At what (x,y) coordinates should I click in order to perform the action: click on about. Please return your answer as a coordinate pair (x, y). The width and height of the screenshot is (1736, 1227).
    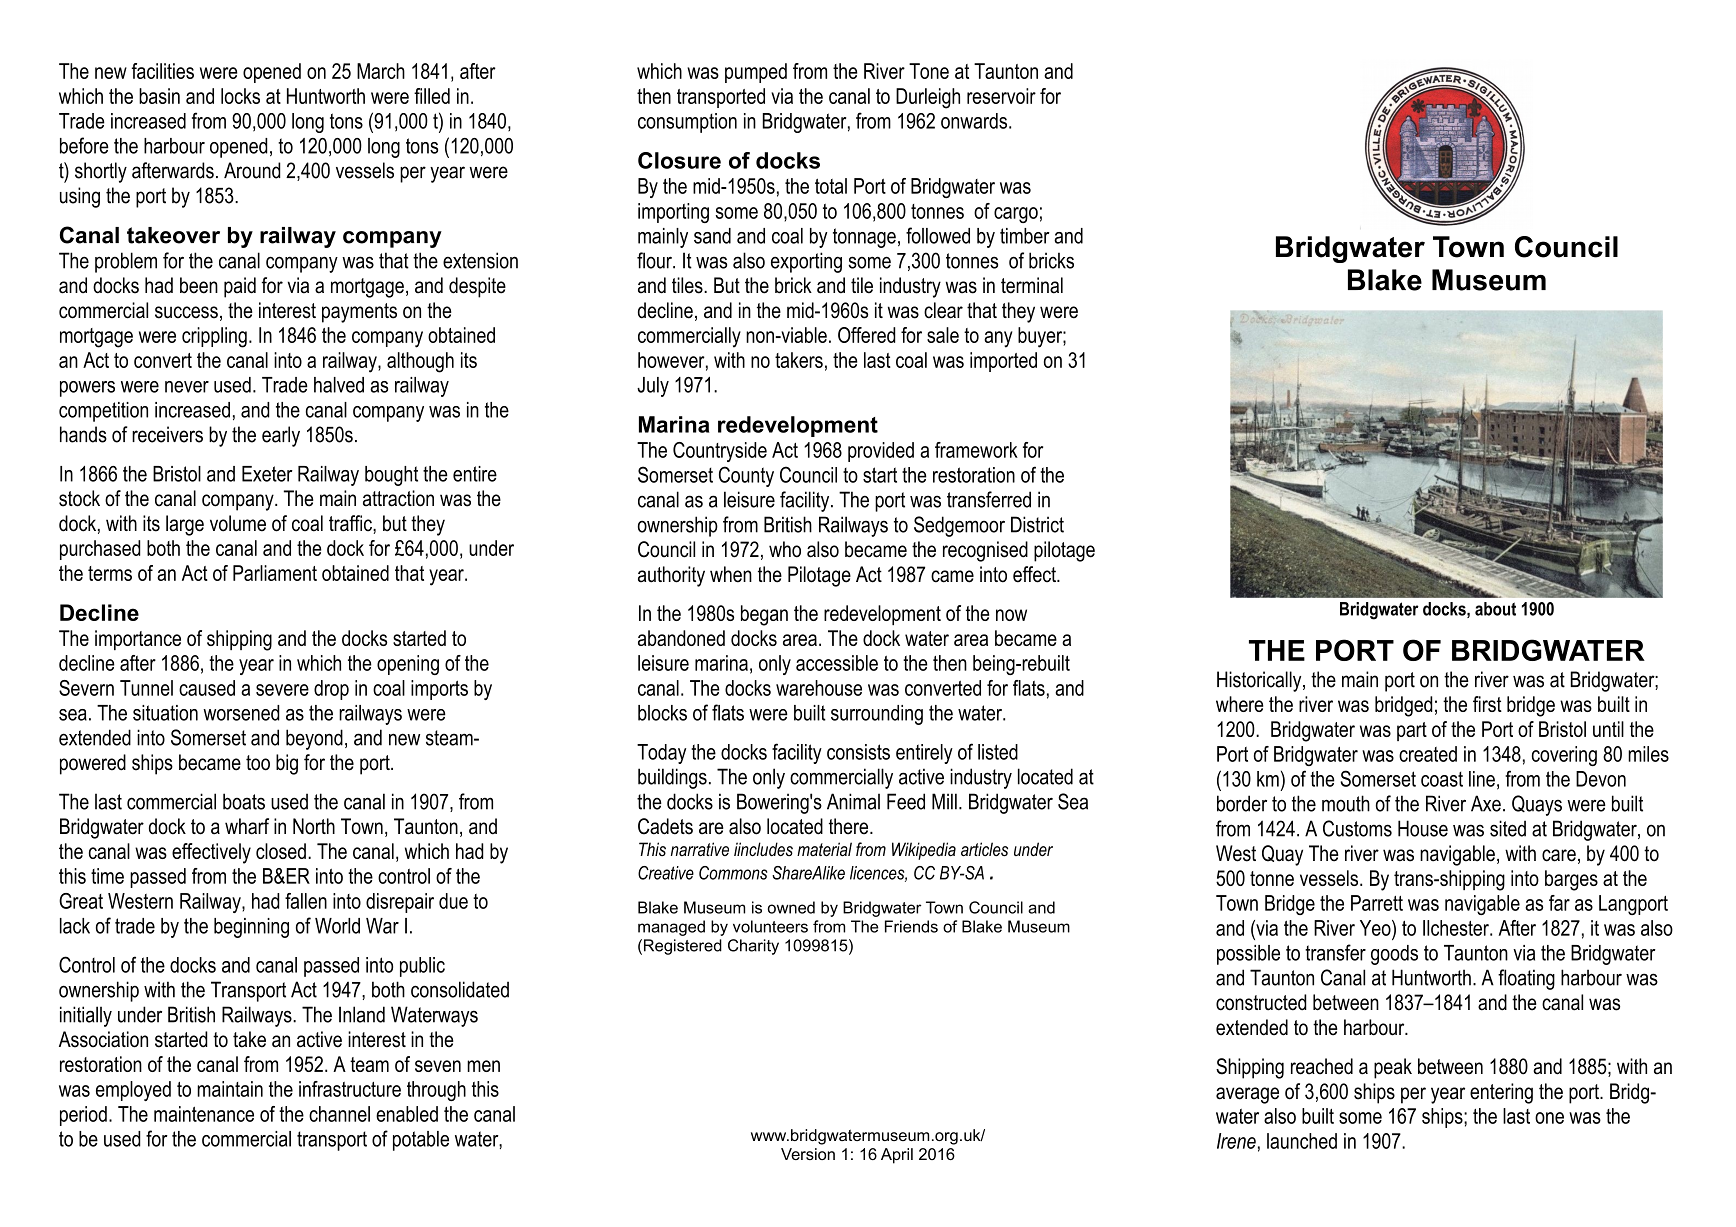
    Looking at the image, I should click on (1495, 609).
